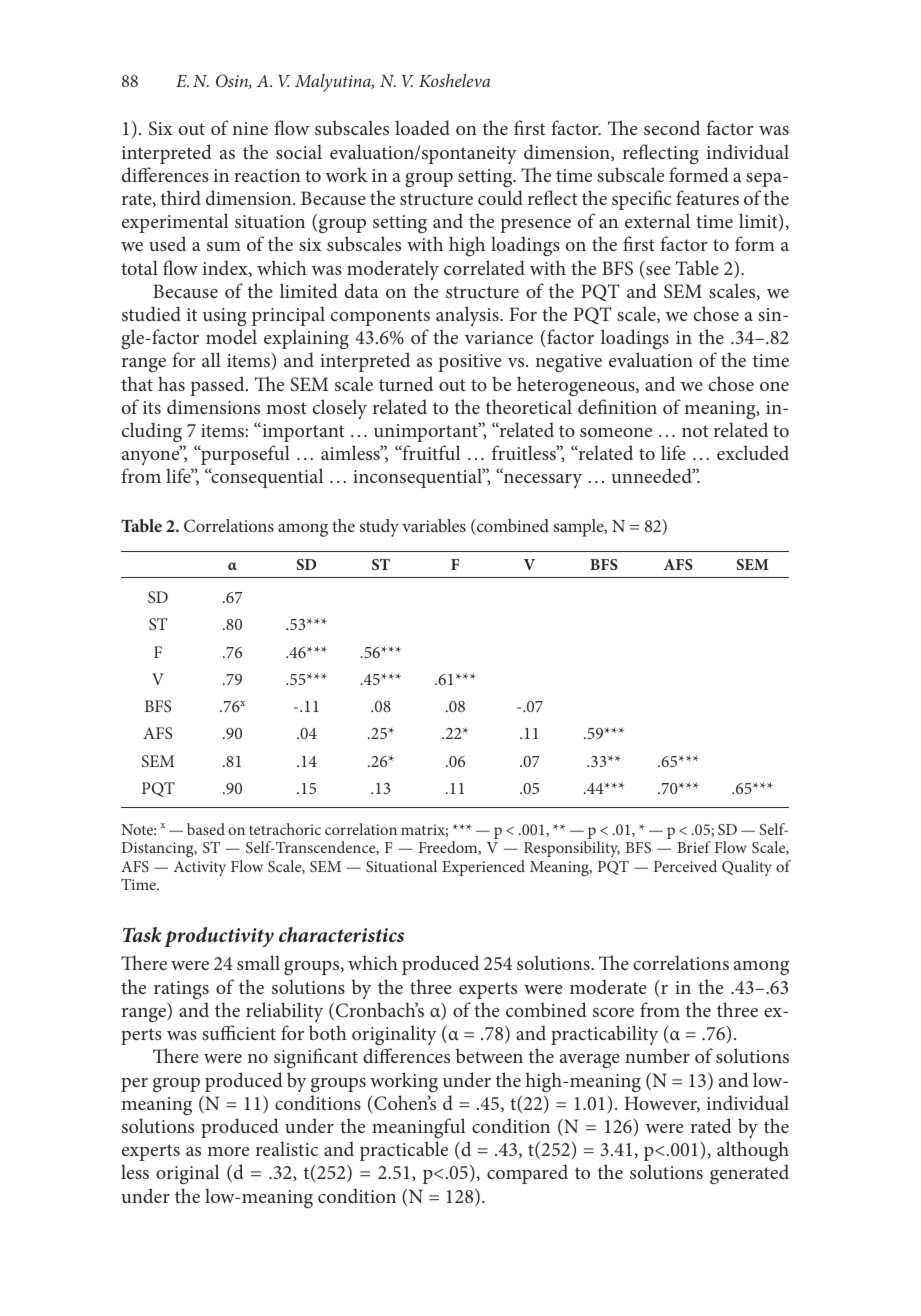 The height and width of the screenshot is (1316, 921). Describe the element at coordinates (404, 1151) in the screenshot. I see `practicable` at that location.
